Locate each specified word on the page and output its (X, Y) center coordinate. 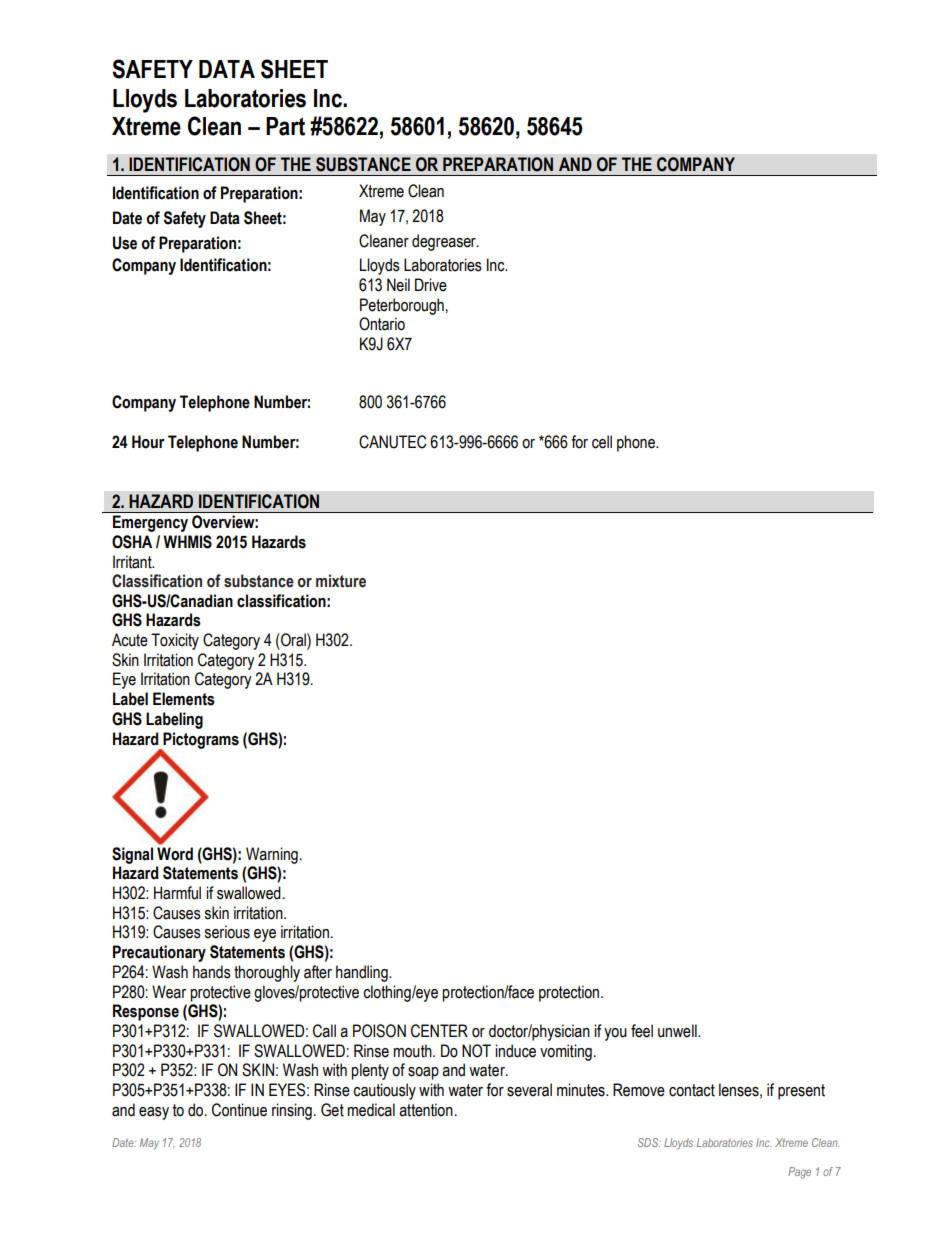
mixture (341, 581)
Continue (239, 1110)
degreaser (445, 242)
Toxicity (175, 641)
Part (285, 126)
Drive (431, 285)
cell (602, 442)
